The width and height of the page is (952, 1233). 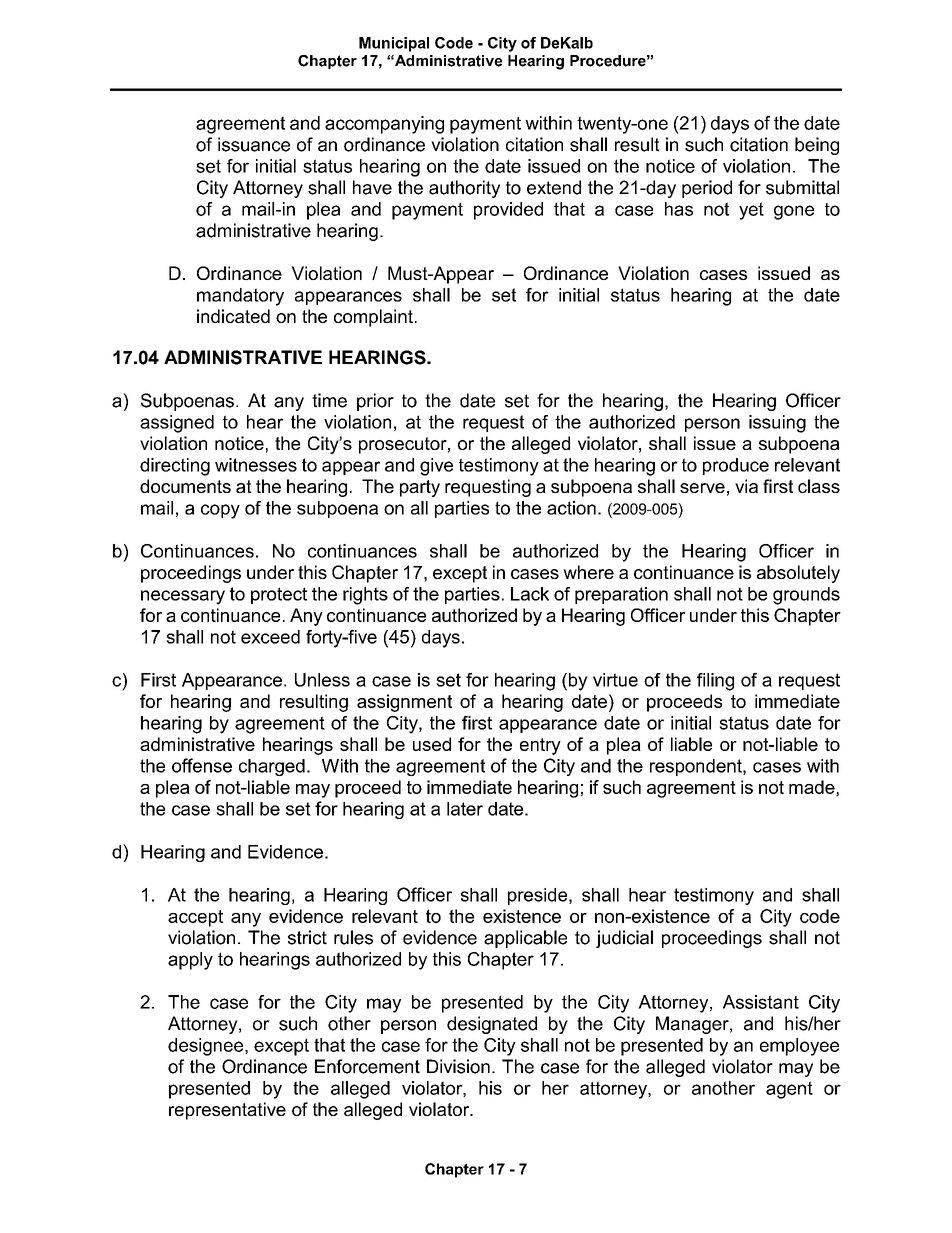 What do you see at coordinates (798, 574) in the page?
I see `absolutely` at bounding box center [798, 574].
